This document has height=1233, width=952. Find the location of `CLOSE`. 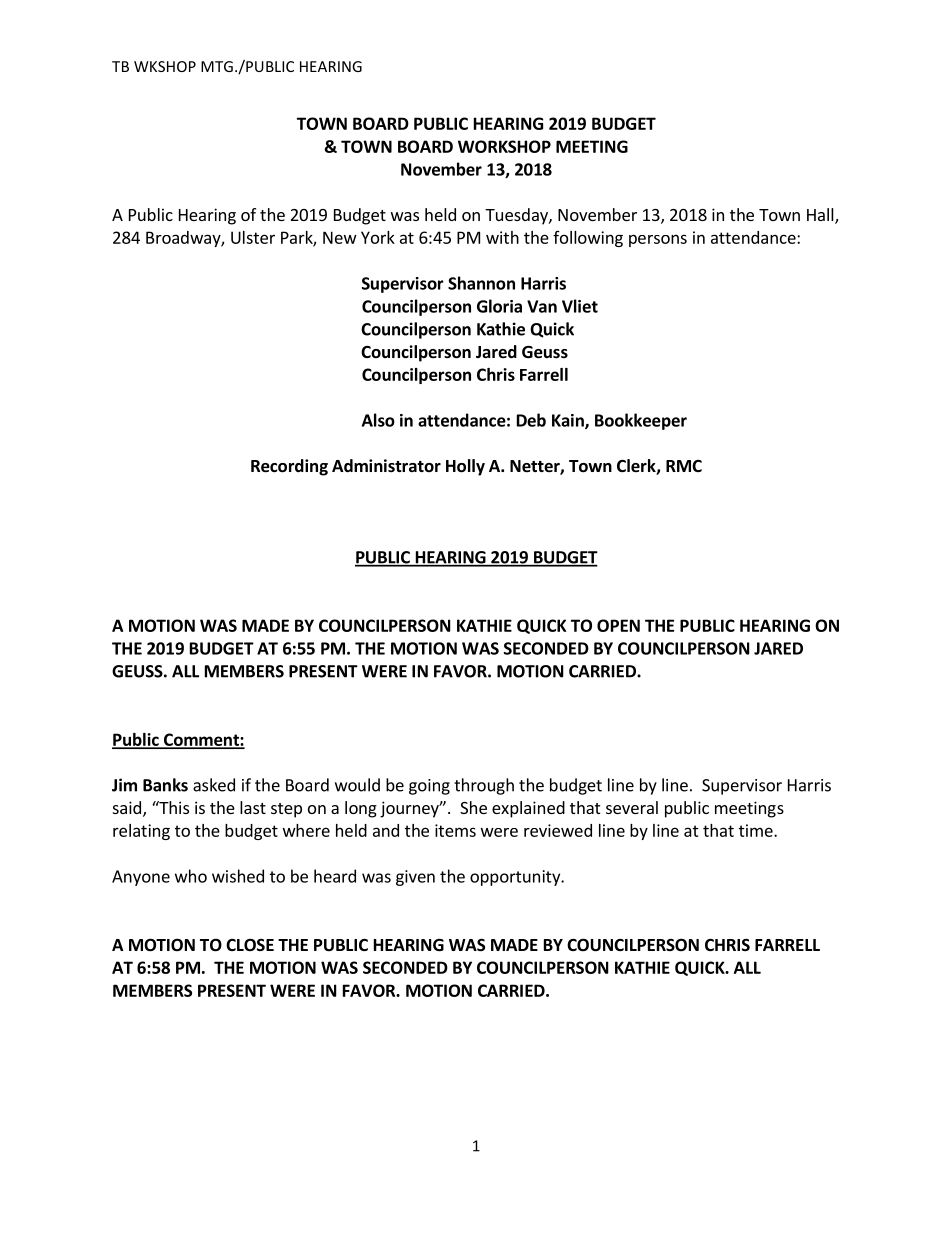

CLOSE is located at coordinates (250, 944).
